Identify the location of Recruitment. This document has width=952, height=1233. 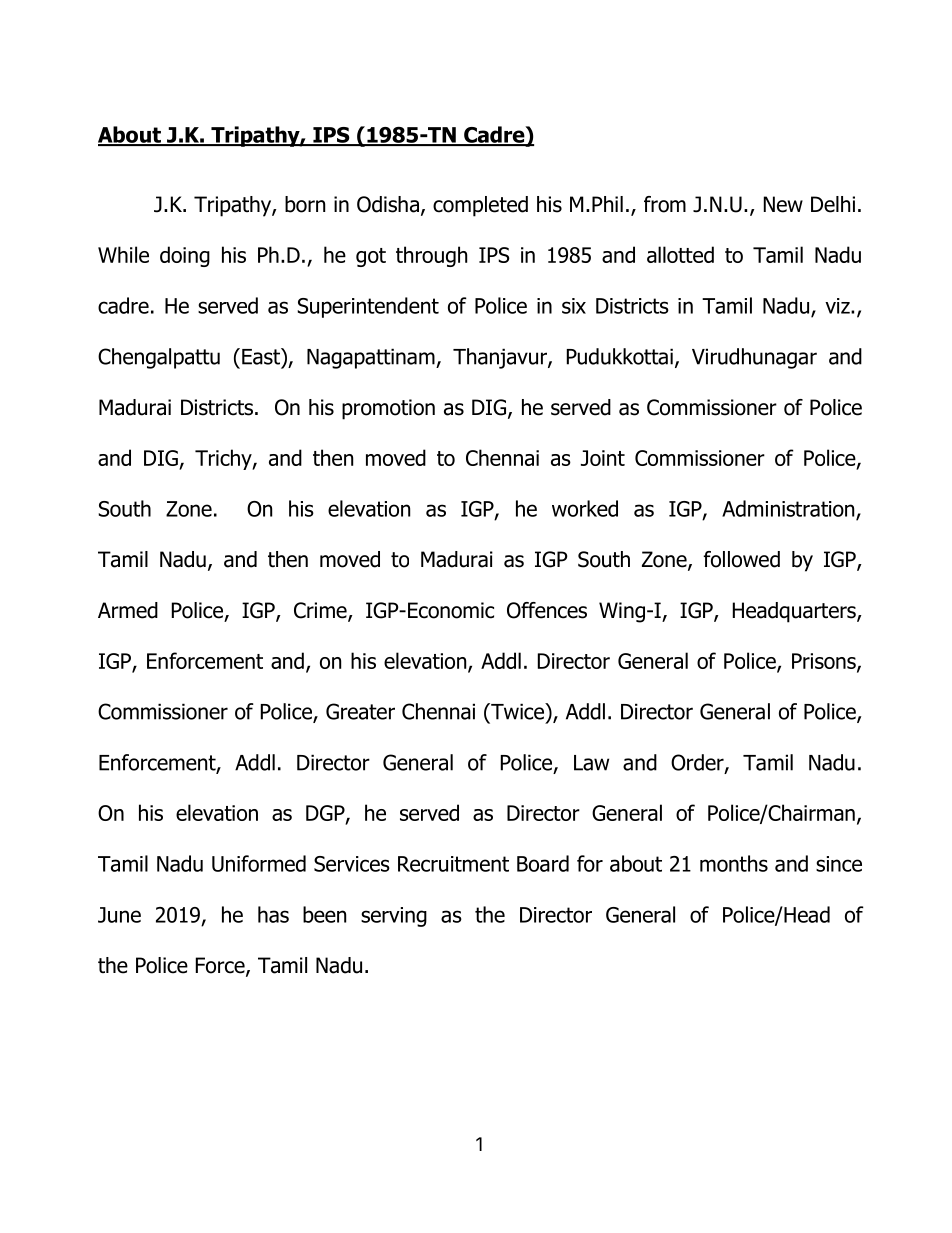
(453, 864).
